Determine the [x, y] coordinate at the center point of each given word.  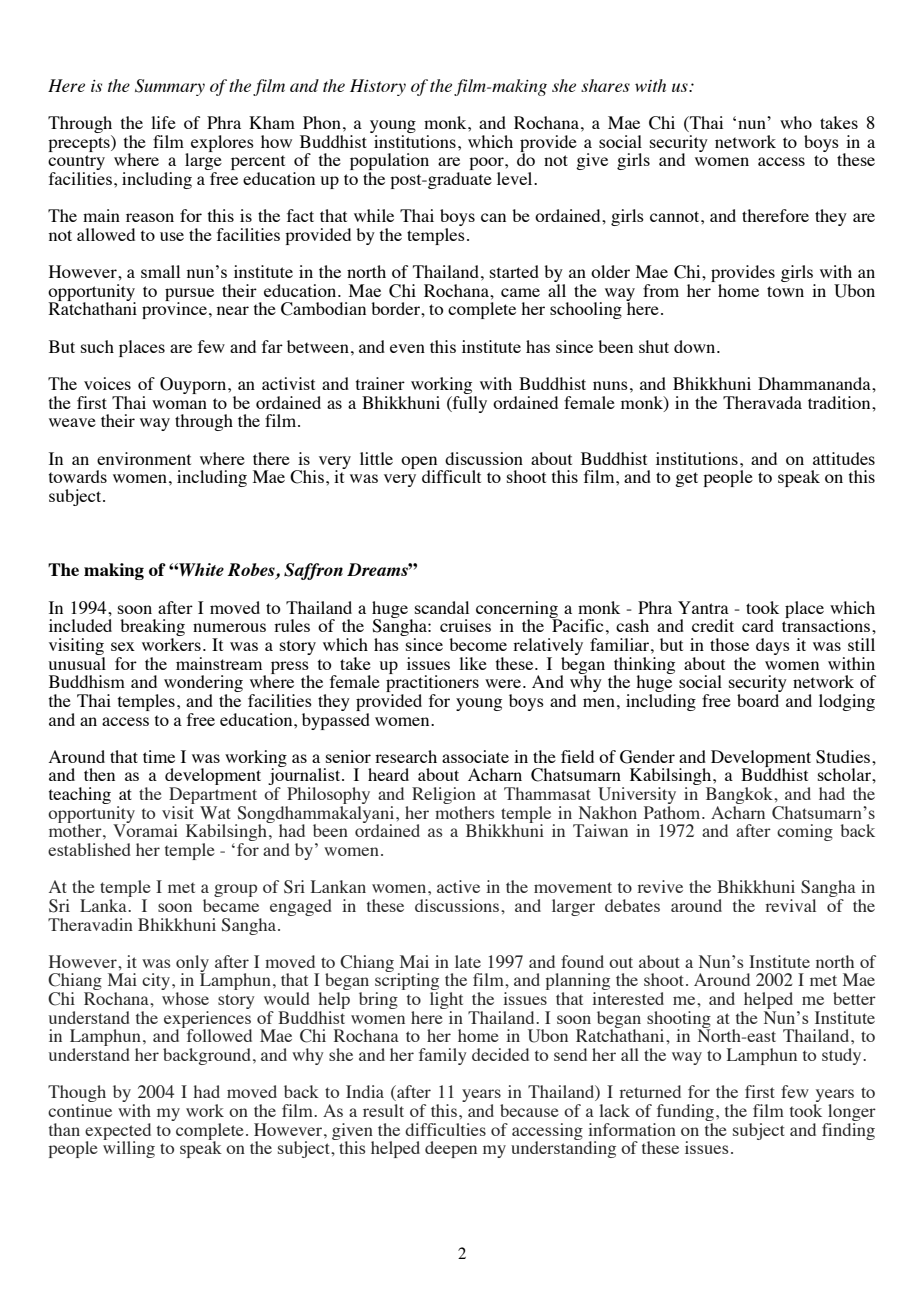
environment [144, 458]
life [163, 122]
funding [684, 1114]
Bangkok [740, 797]
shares [605, 85]
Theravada [762, 402]
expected [118, 1132]
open [420, 463]
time [159, 756]
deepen [451, 1149]
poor [487, 165]
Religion [444, 797]
